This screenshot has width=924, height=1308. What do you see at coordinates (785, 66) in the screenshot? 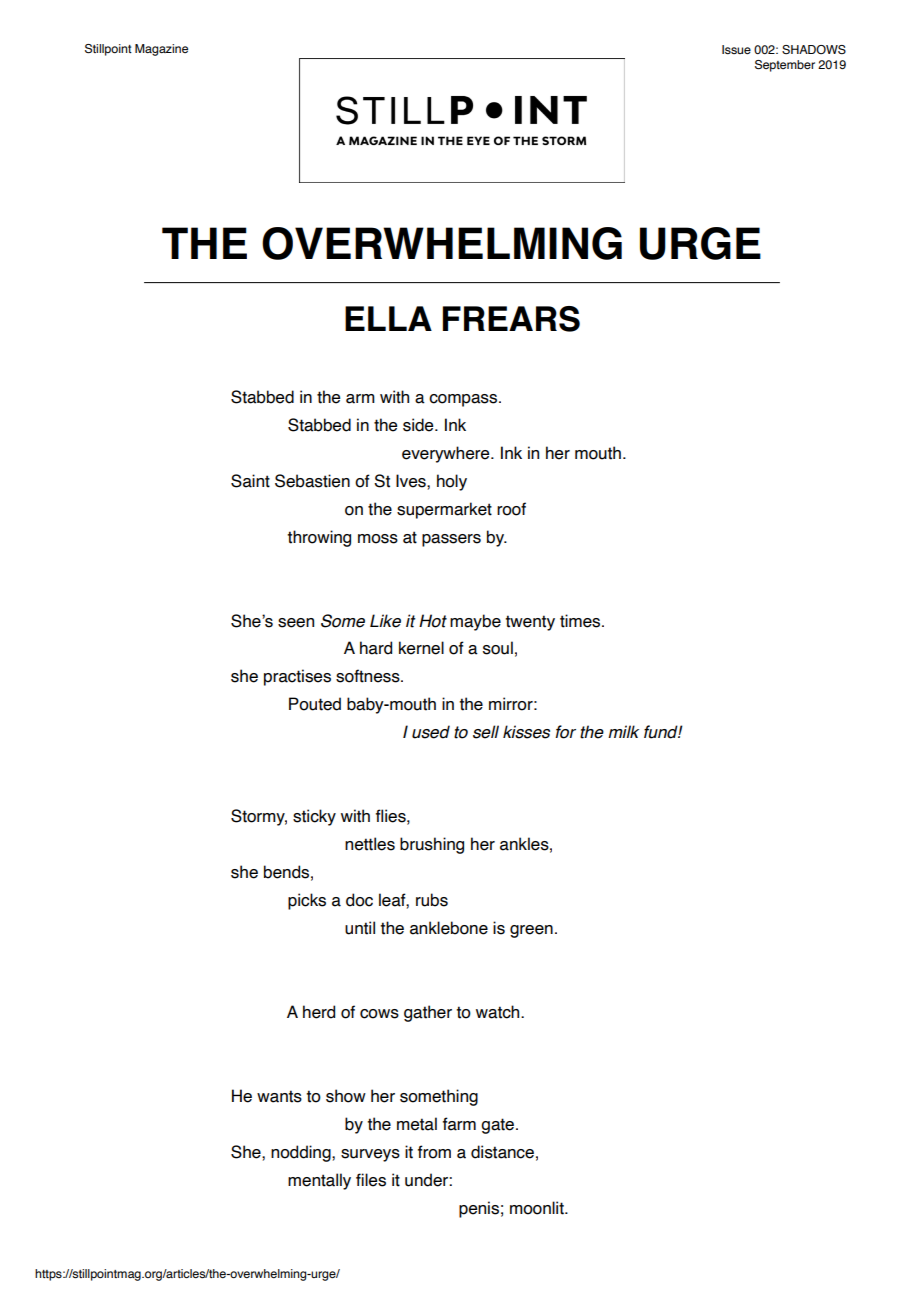
I see `September` at bounding box center [785, 66].
